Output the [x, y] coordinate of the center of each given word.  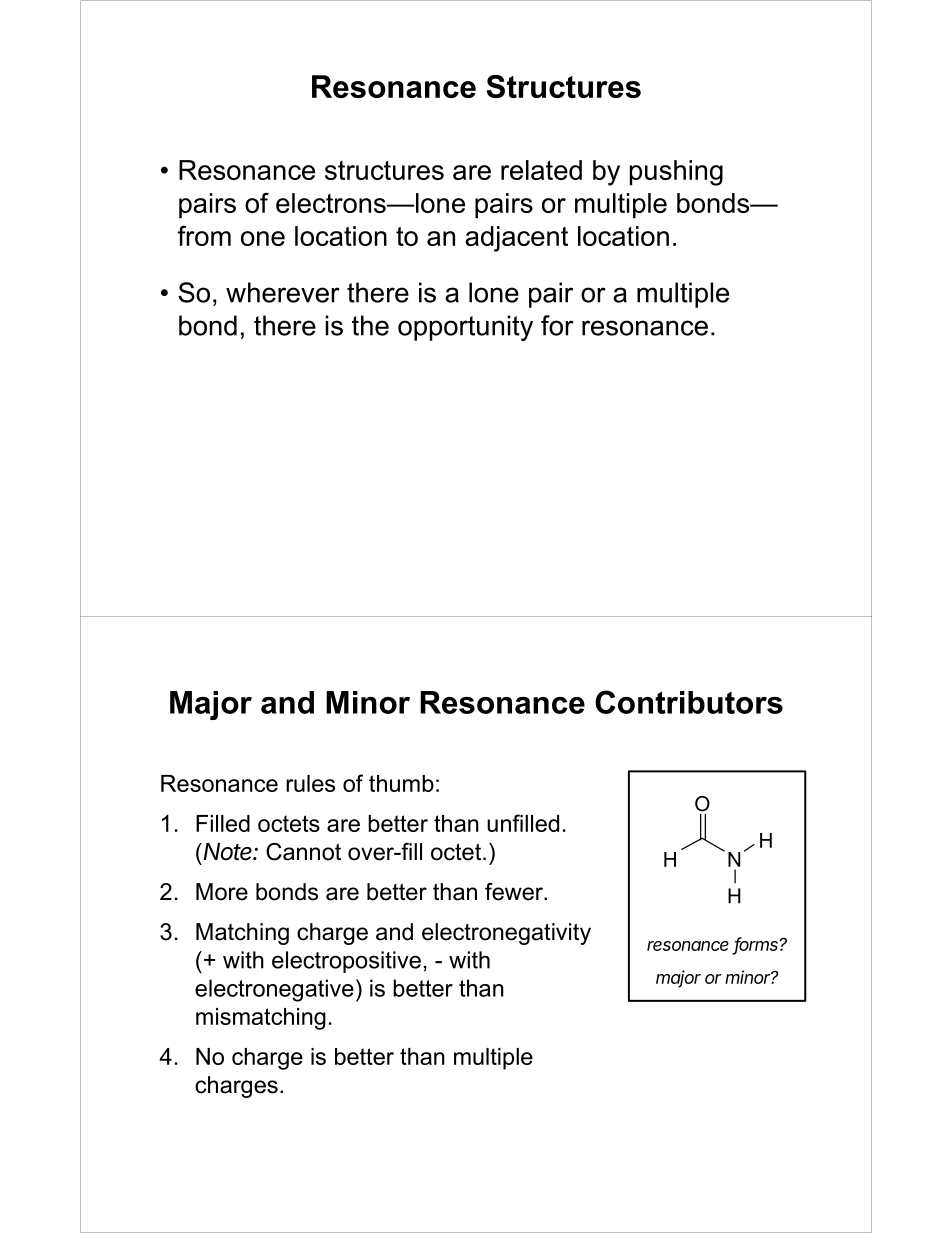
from [204, 235]
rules [310, 783]
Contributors [689, 702]
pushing [676, 173]
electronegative [274, 990]
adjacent [516, 239]
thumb [401, 783]
